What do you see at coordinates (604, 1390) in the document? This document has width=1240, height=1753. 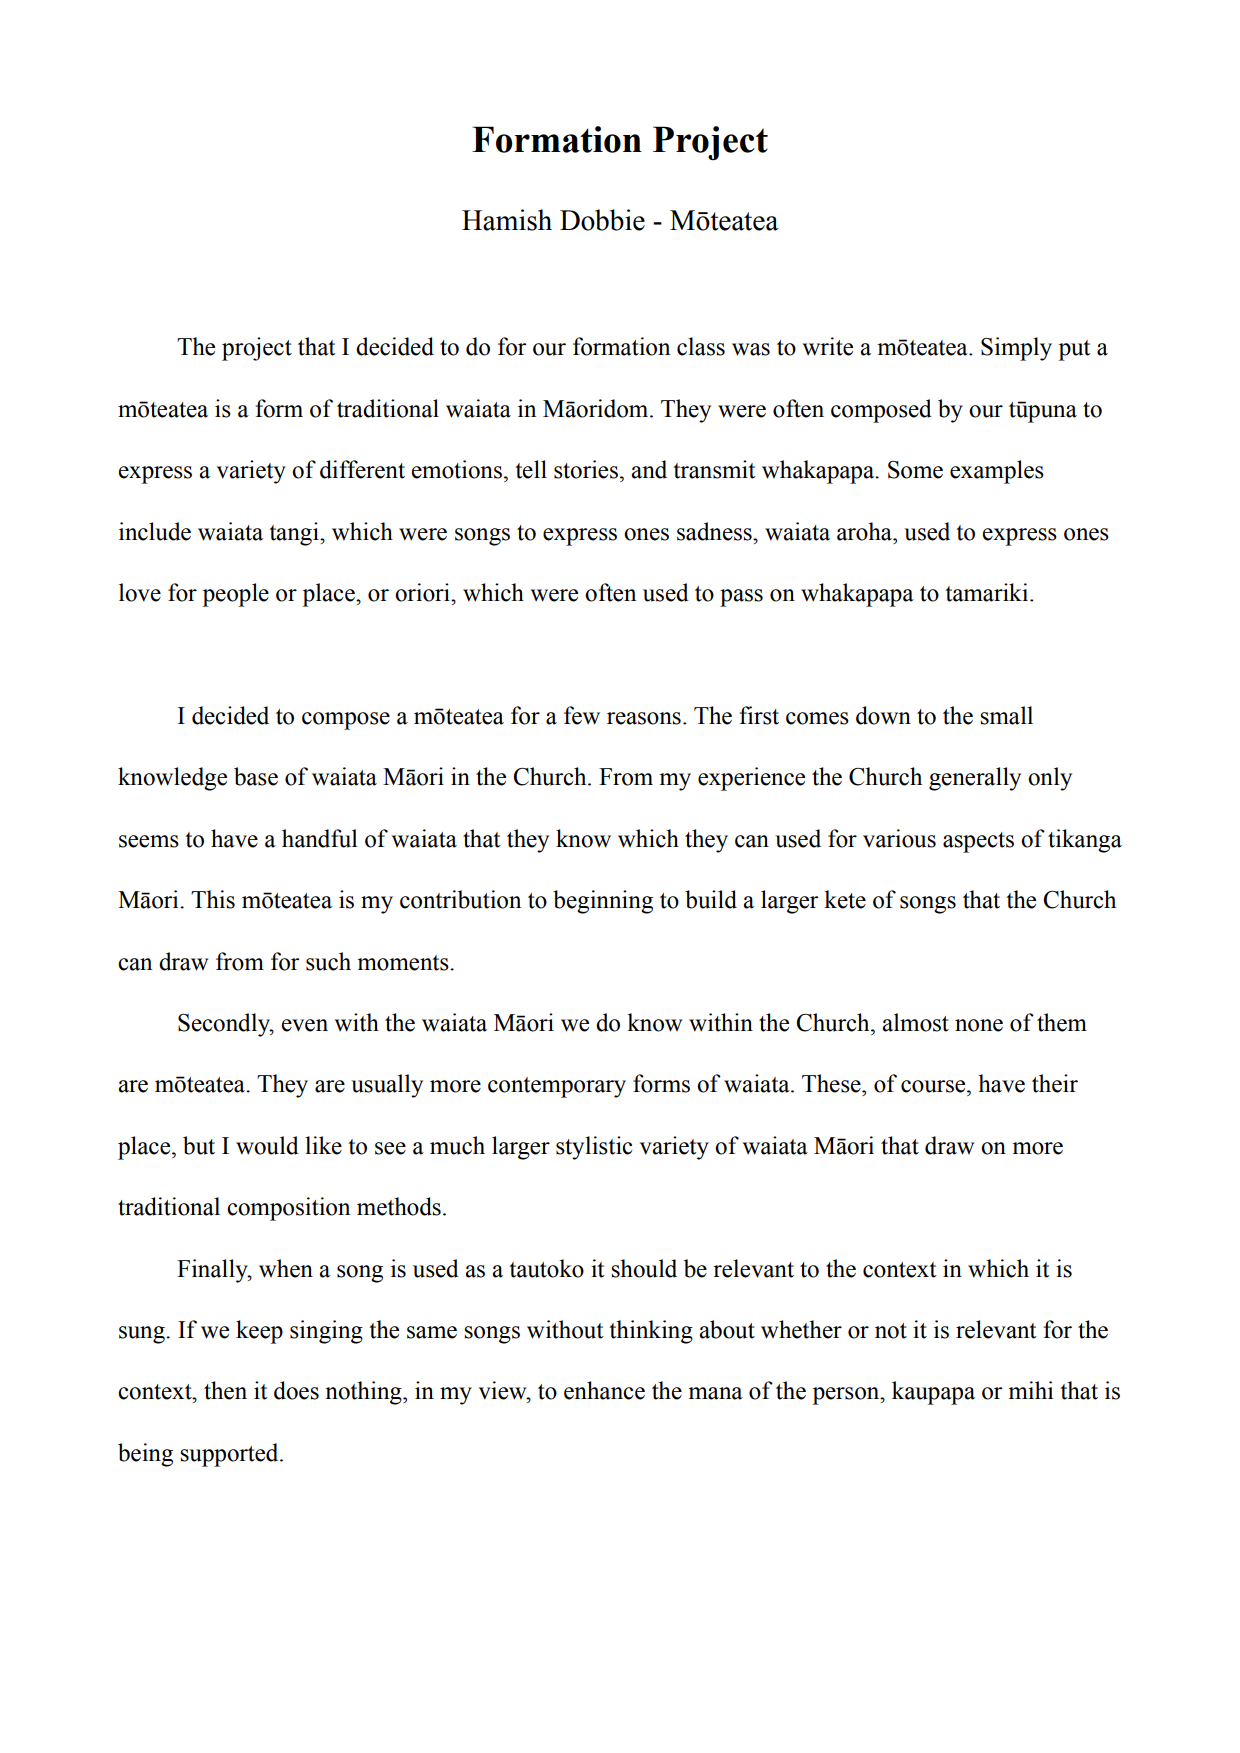 I see `enhance` at bounding box center [604, 1390].
